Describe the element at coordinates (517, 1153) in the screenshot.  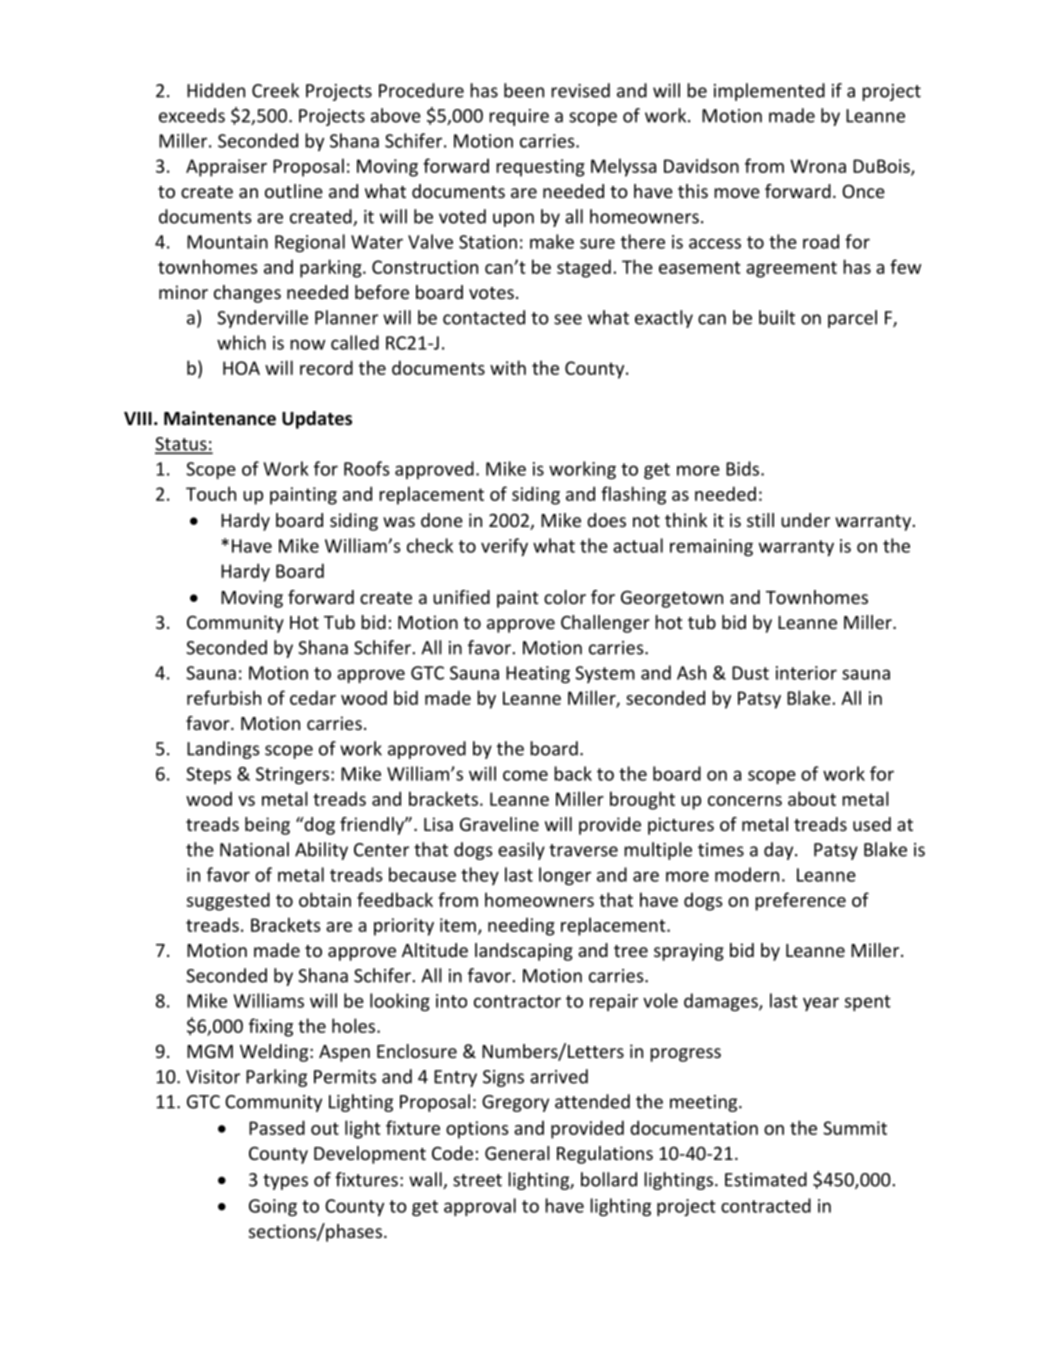
I see `General` at that location.
